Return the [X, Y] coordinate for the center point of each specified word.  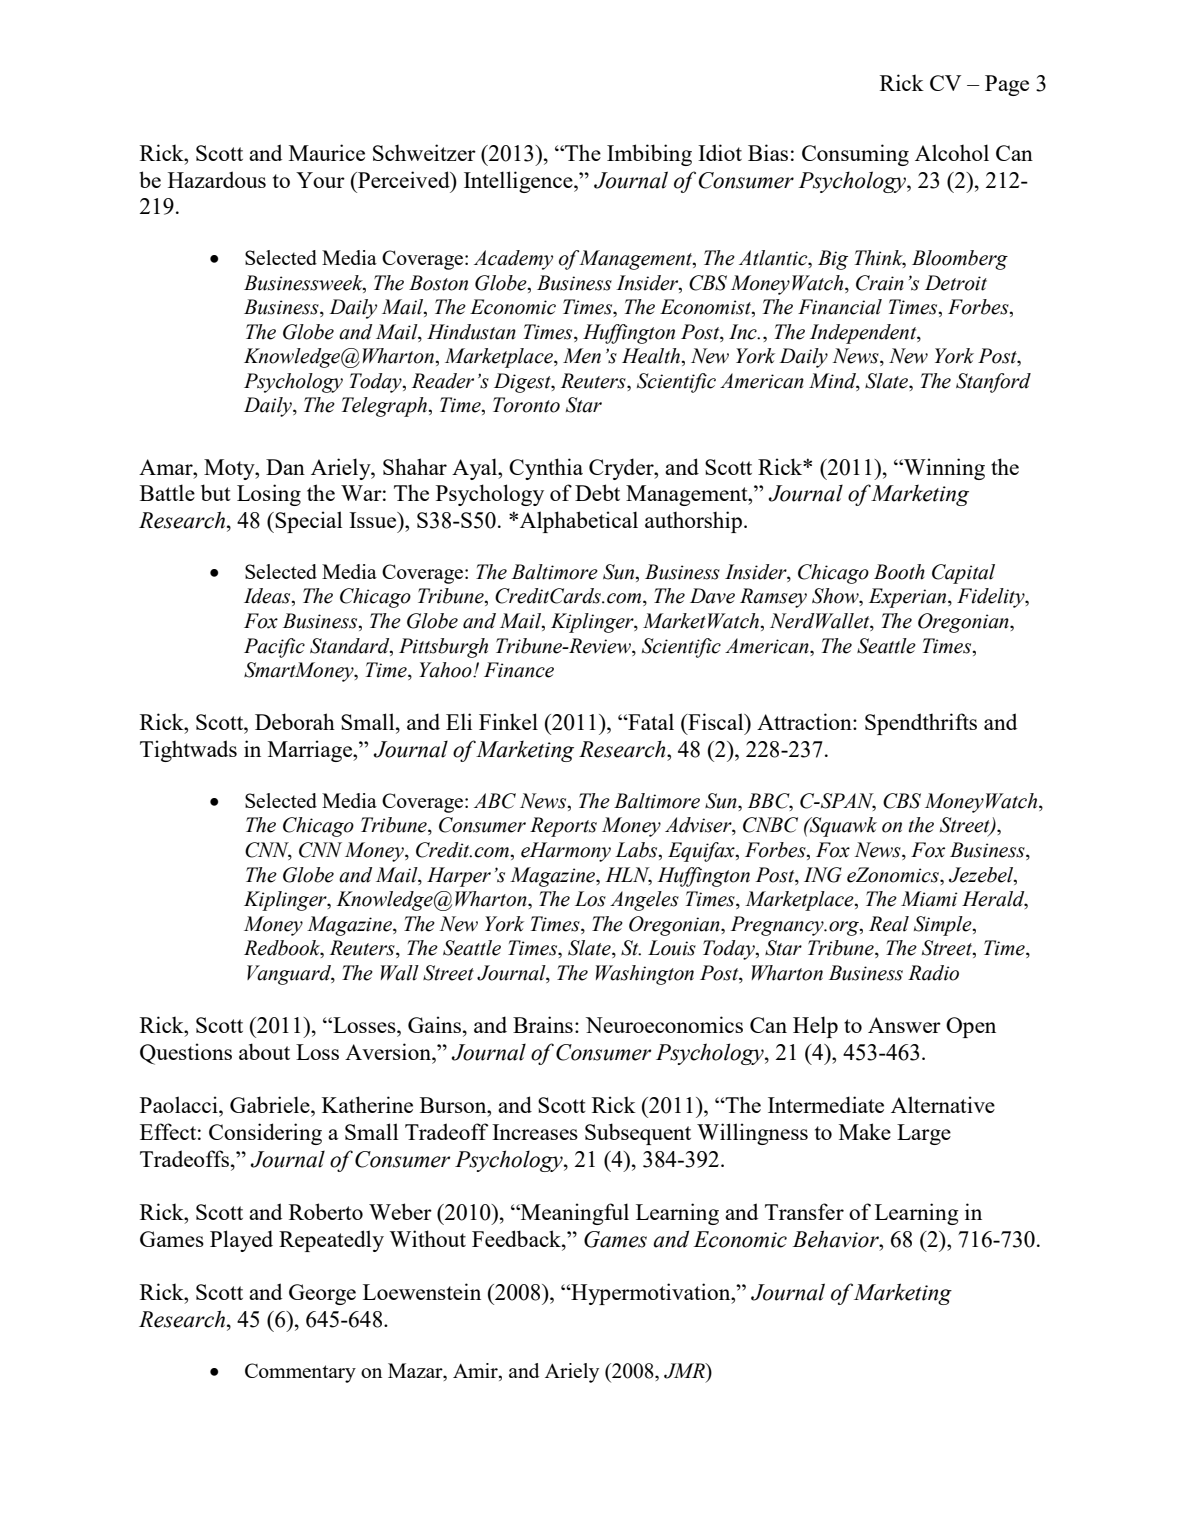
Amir [476, 1372]
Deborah [295, 721]
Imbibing [649, 155]
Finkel [508, 721]
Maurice [327, 152]
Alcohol [952, 152]
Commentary [300, 1373]
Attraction [805, 721]
